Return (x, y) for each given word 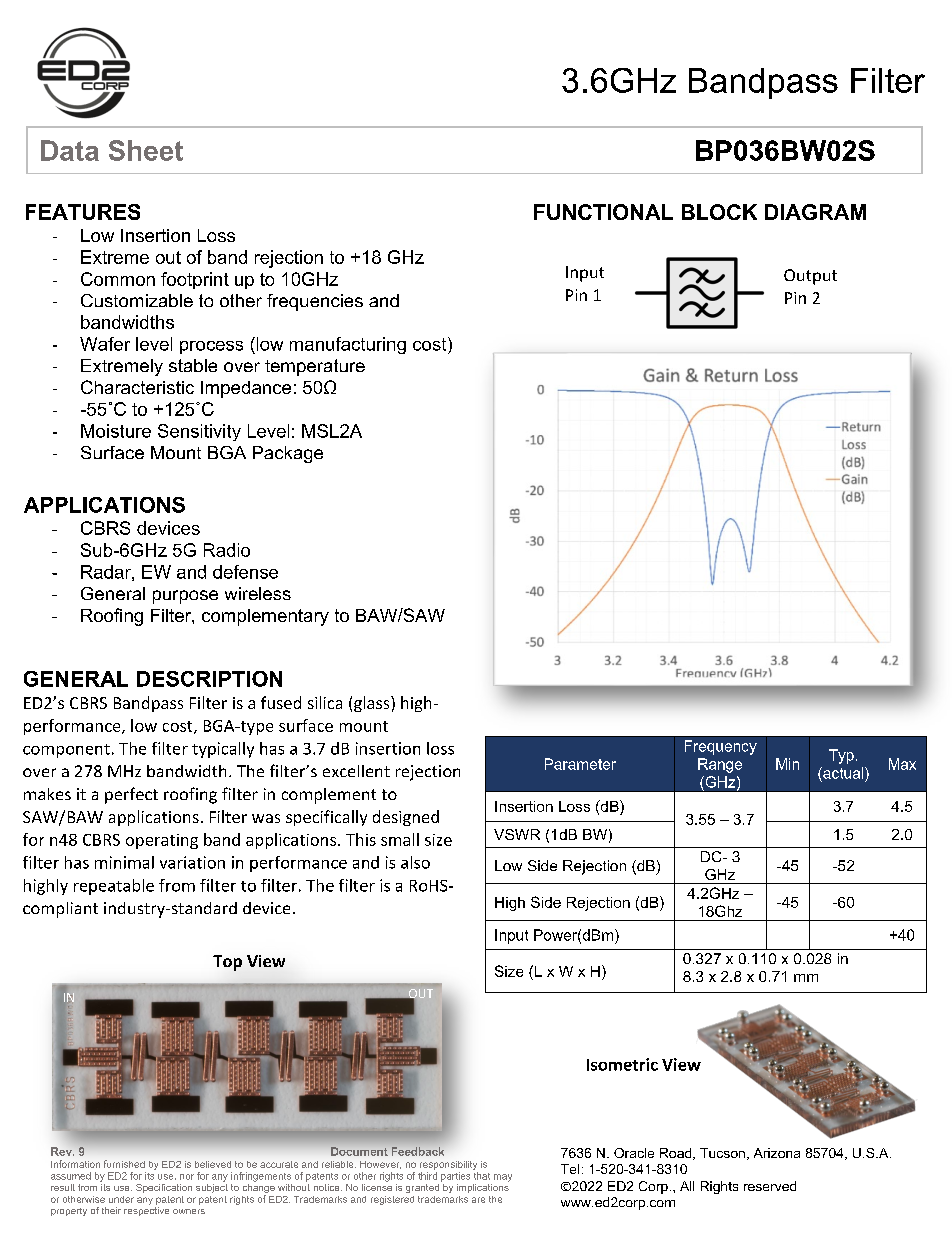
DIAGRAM (815, 212)
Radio (227, 550)
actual (843, 773)
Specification (164, 1188)
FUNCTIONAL (603, 212)
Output (810, 277)
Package (288, 454)
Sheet (146, 150)
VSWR (517, 834)
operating (162, 841)
